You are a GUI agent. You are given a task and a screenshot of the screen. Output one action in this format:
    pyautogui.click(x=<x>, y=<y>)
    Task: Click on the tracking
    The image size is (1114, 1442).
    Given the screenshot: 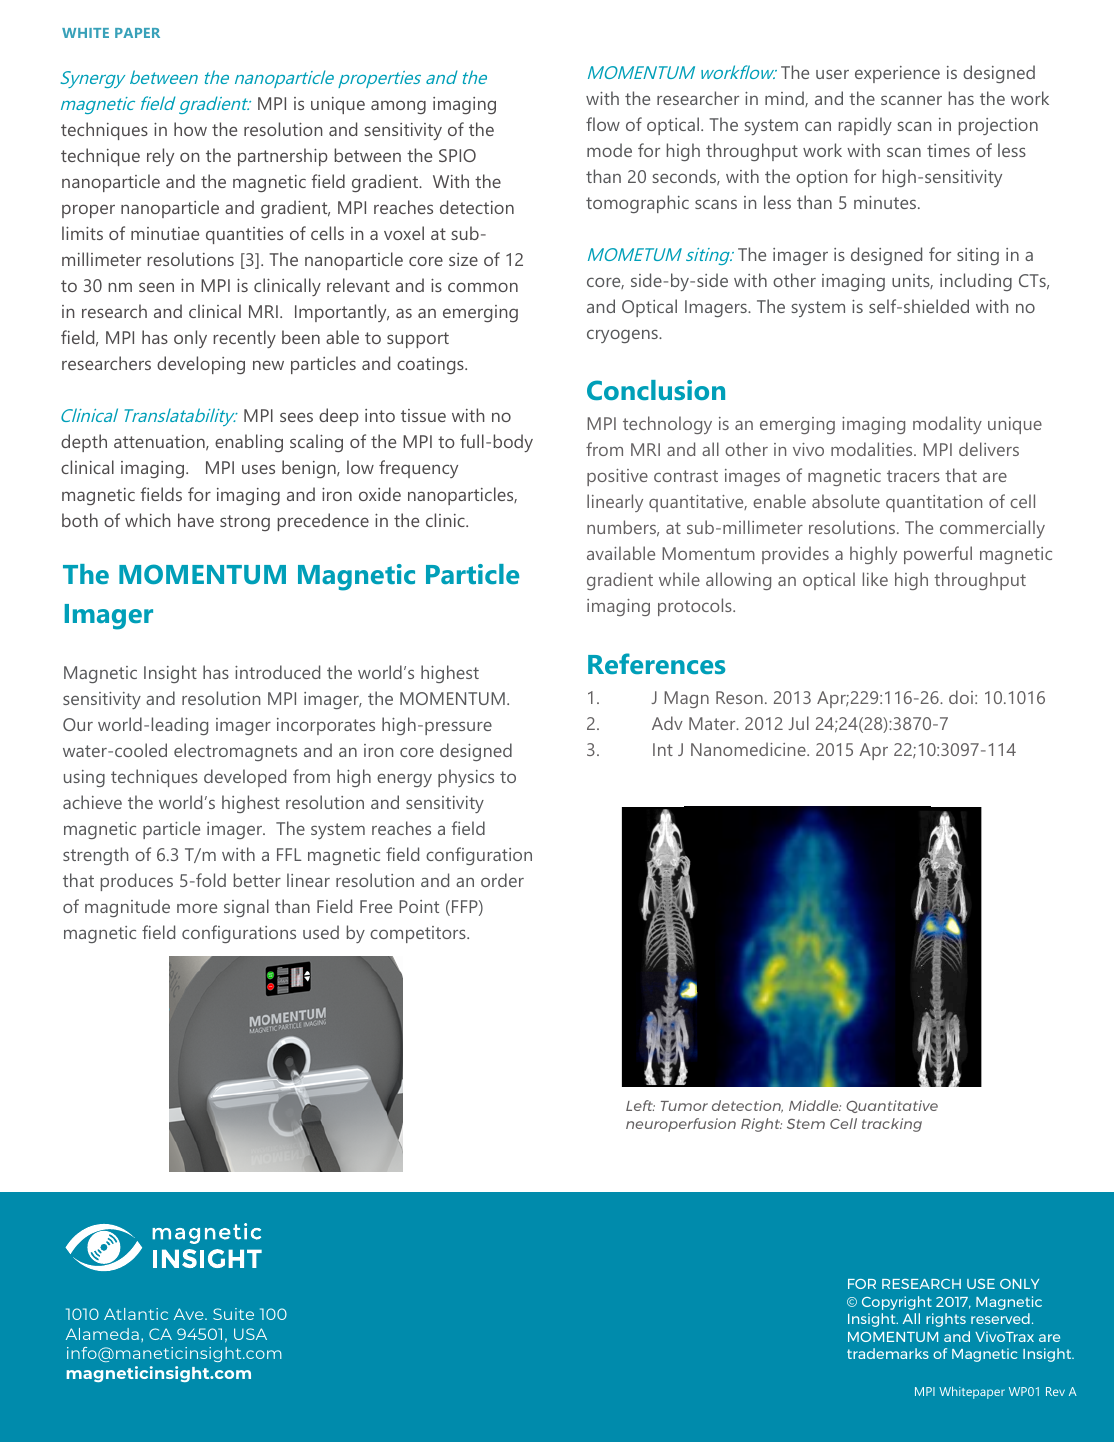 What is the action you would take?
    pyautogui.click(x=892, y=1125)
